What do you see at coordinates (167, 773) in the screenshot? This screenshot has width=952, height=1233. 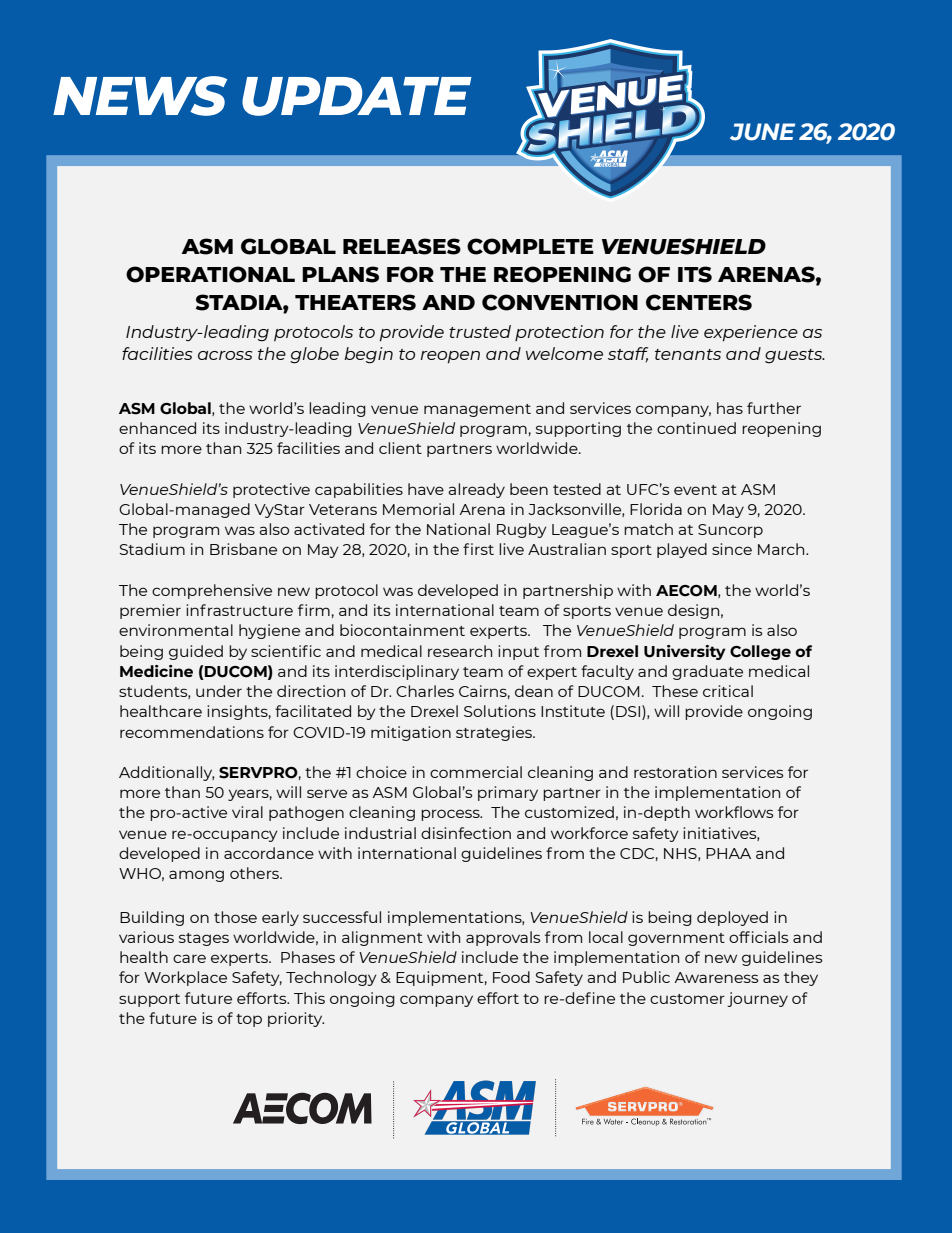 I see `Additionally` at bounding box center [167, 773].
